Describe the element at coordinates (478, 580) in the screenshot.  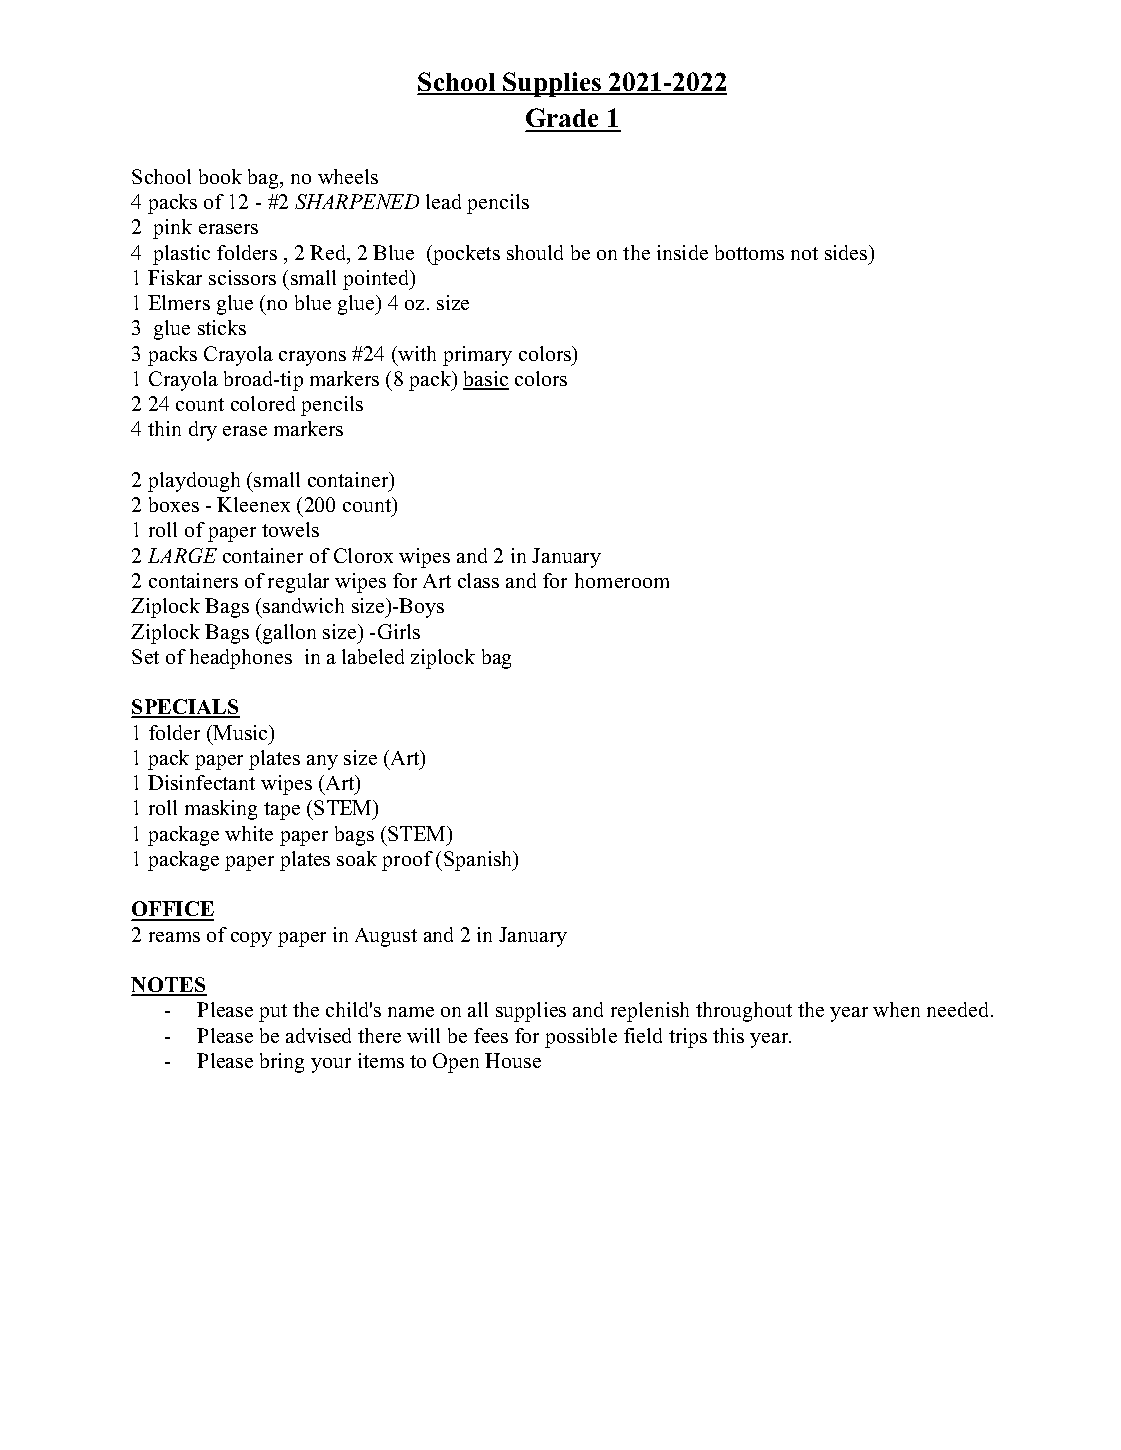
I see `class` at that location.
